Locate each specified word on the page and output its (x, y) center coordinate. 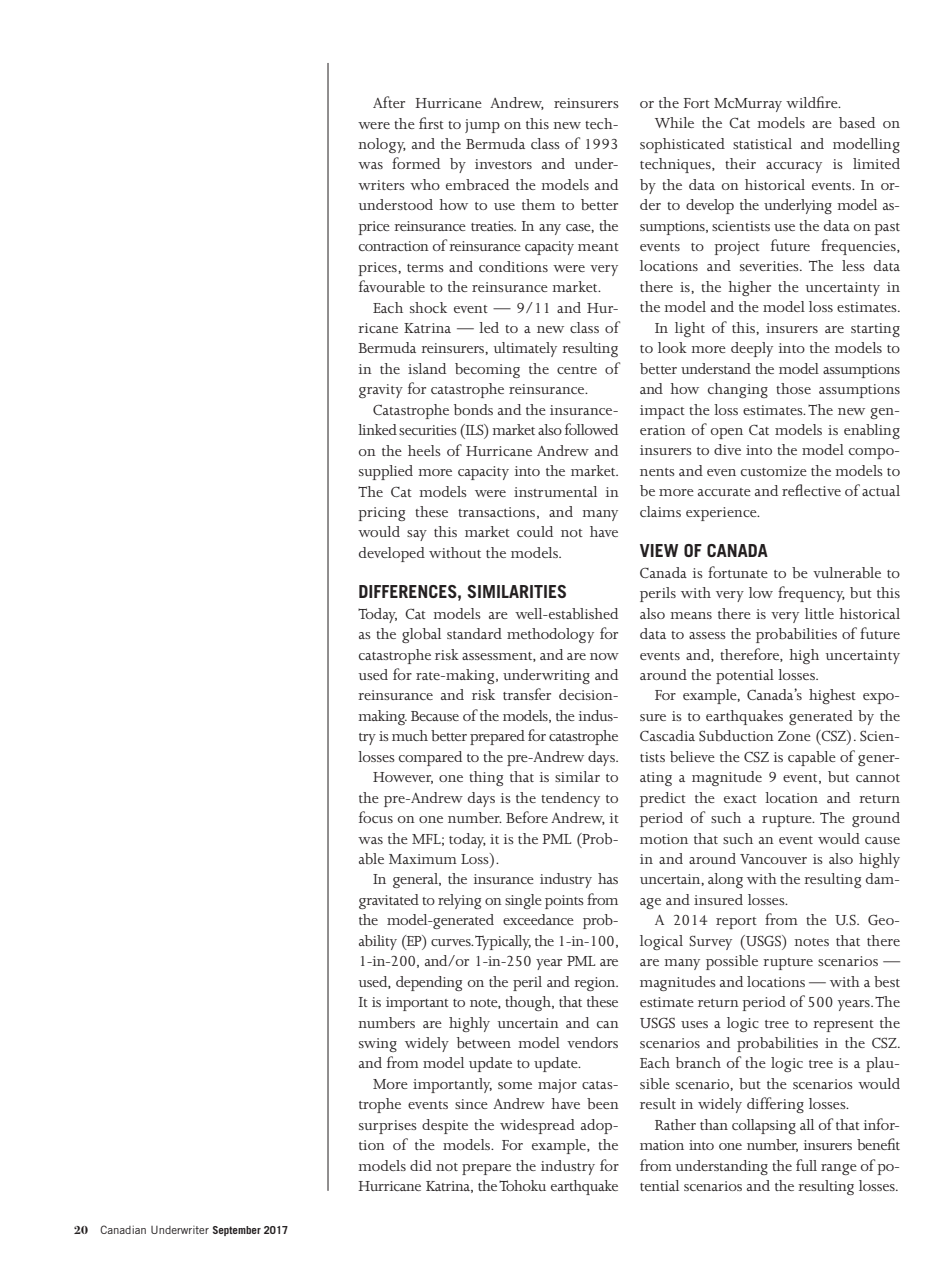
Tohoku (522, 1185)
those (793, 388)
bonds (473, 409)
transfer (527, 694)
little (819, 613)
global (421, 635)
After (389, 102)
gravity (381, 391)
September (237, 1231)
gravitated (389, 901)
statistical (762, 143)
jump (482, 126)
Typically (503, 942)
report (736, 923)
